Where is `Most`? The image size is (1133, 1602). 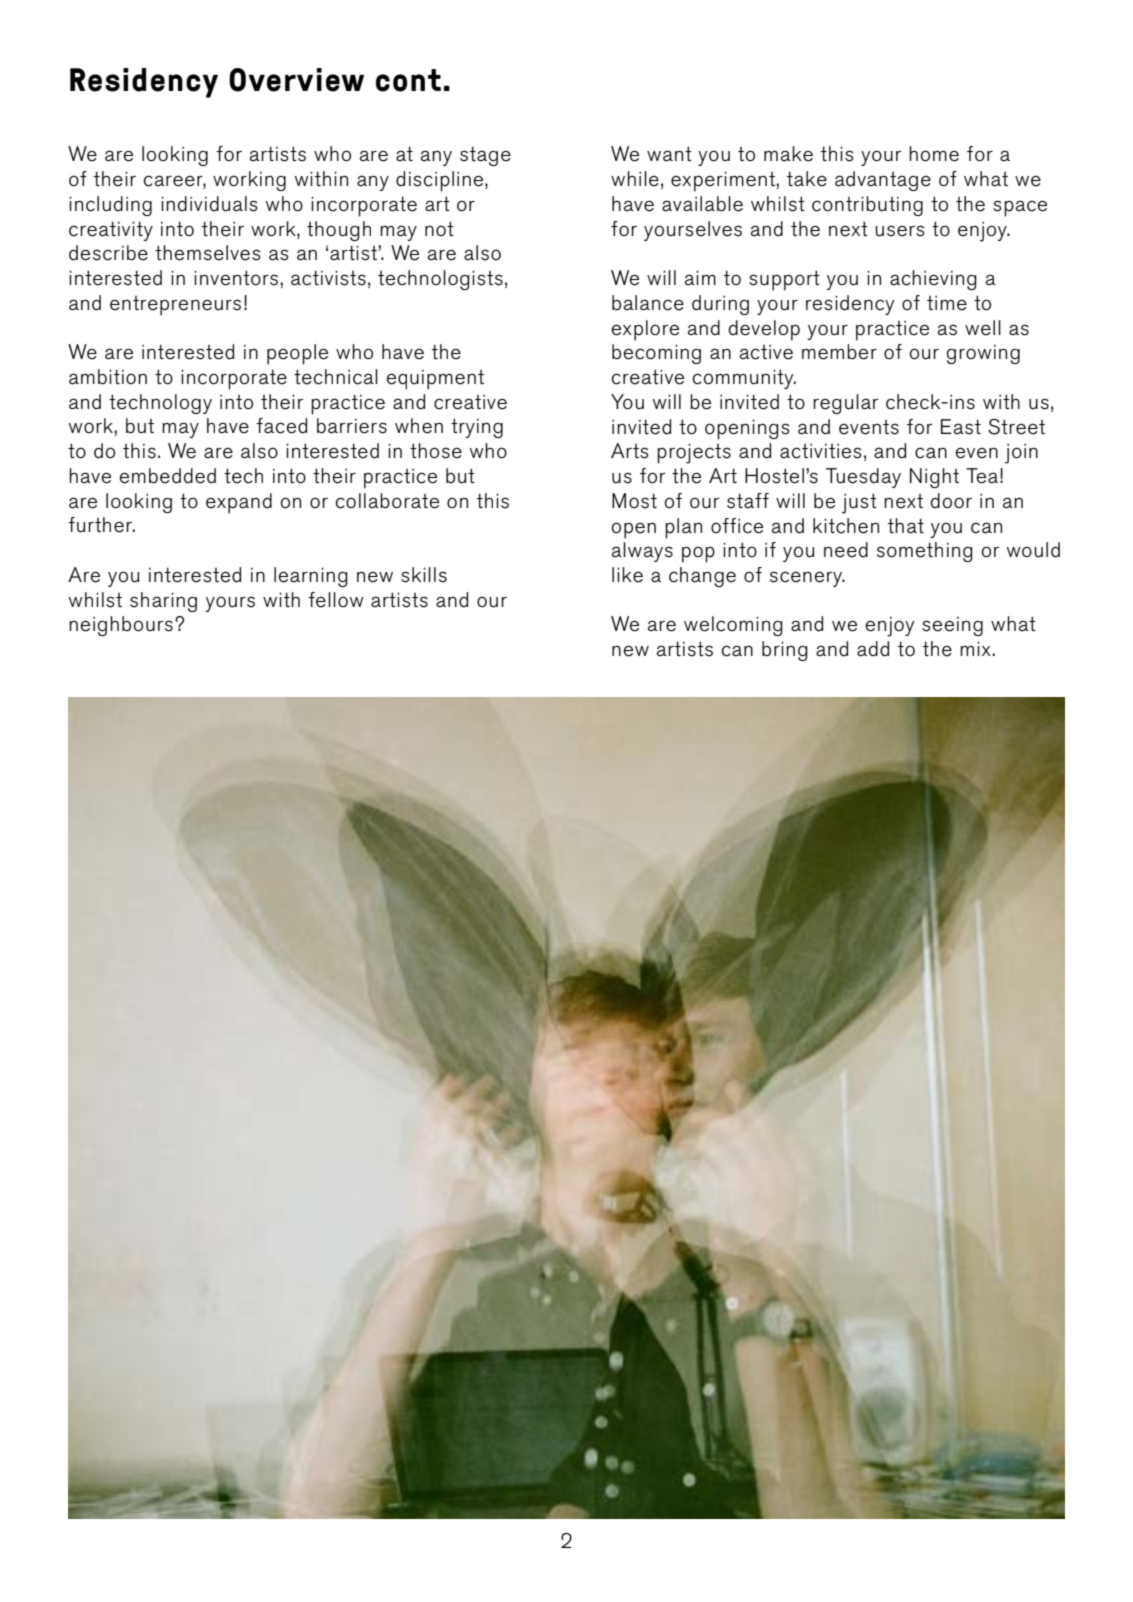
Most is located at coordinates (634, 501).
